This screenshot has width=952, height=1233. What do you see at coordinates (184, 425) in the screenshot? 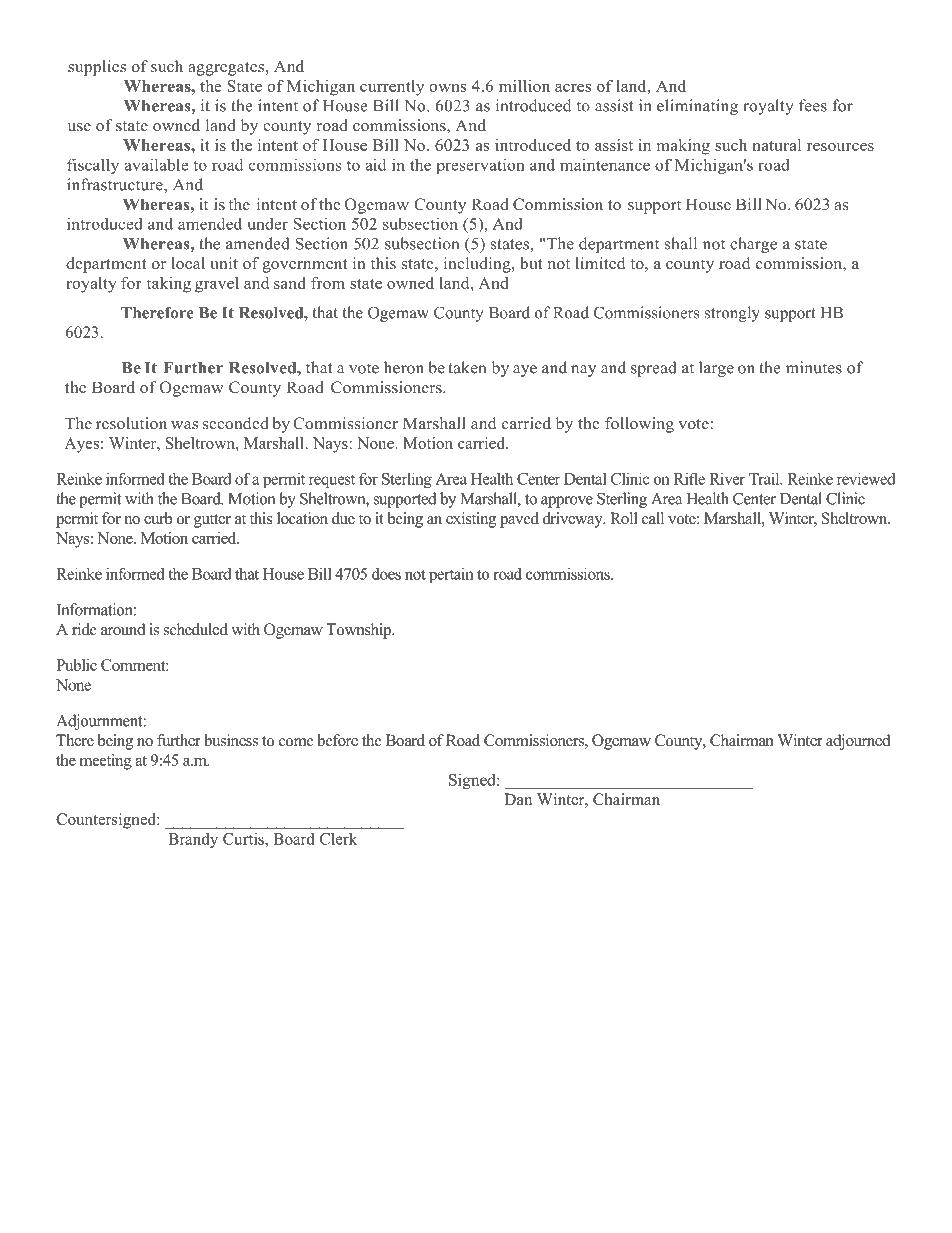
I see `was` at bounding box center [184, 425].
